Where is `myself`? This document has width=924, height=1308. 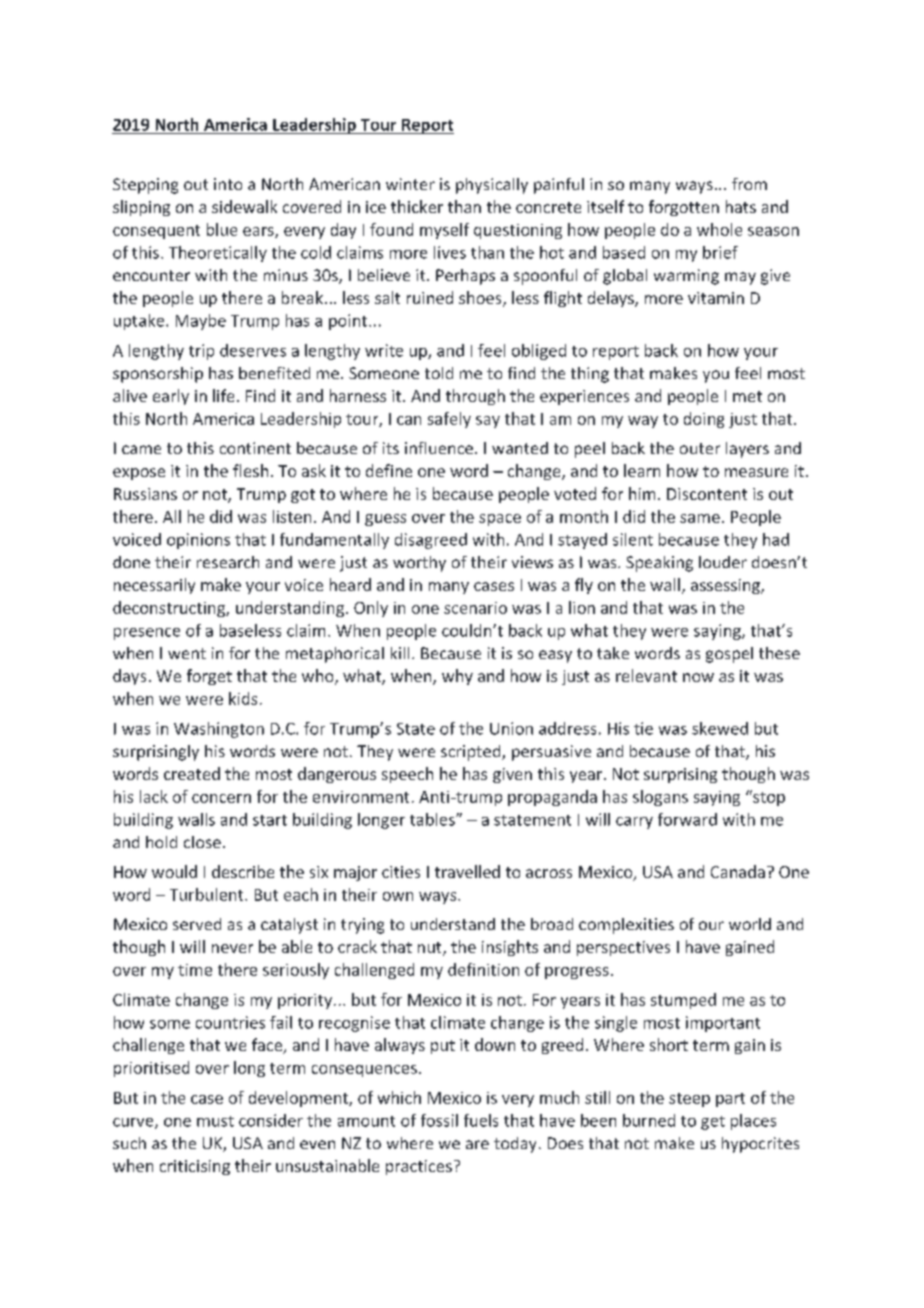 myself is located at coordinates (444, 231).
